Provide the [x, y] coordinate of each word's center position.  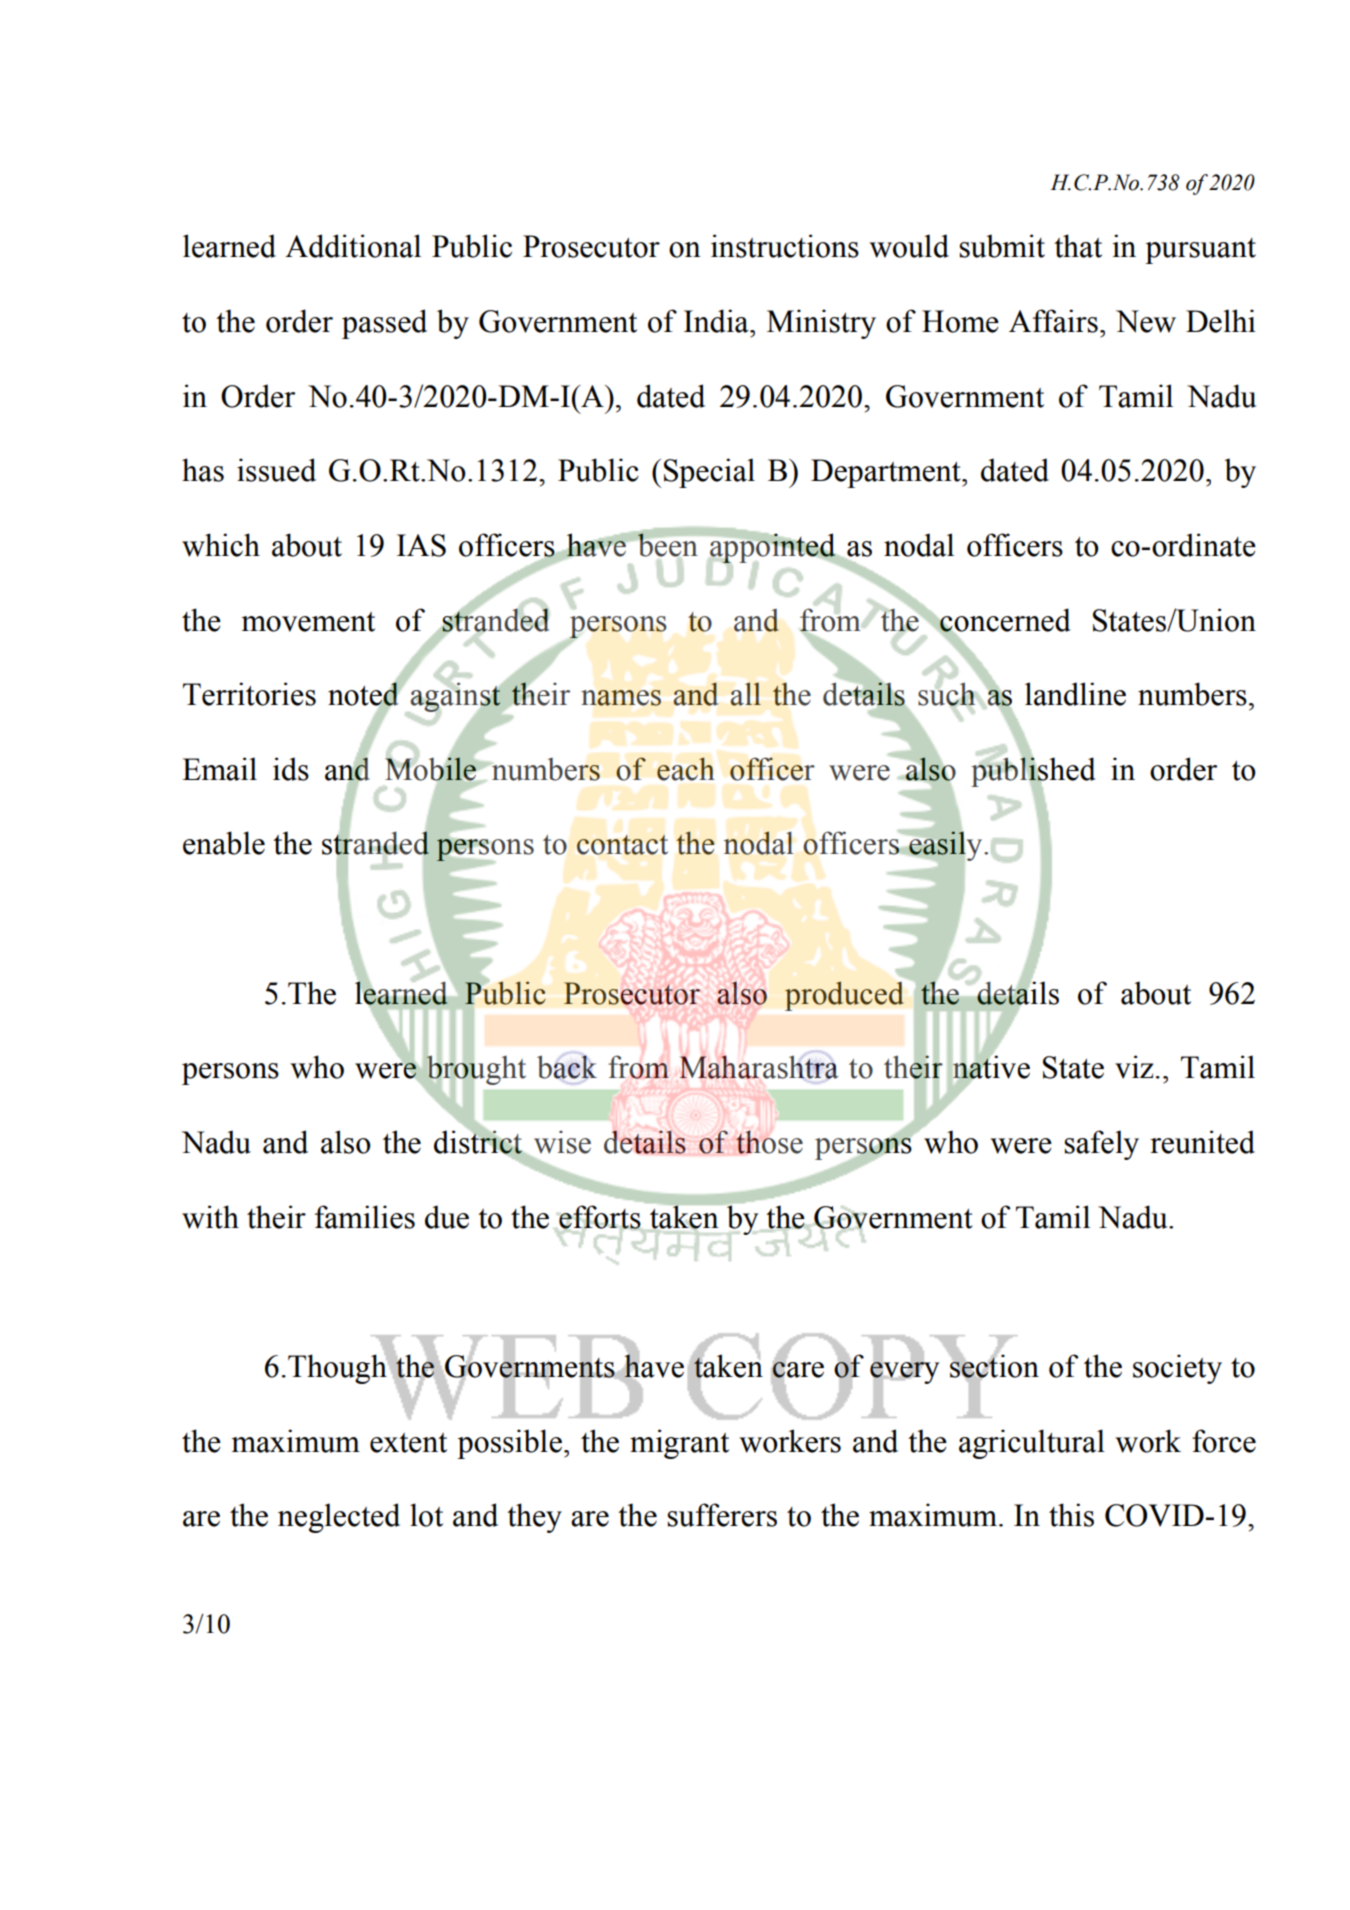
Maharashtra [758, 1067]
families [365, 1217]
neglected [339, 1518]
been [667, 545]
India [717, 321]
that [1078, 246]
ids [291, 769]
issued [276, 470]
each [686, 769]
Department [887, 473]
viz [1134, 1067]
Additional [353, 246]
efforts [600, 1217]
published [1033, 772]
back [567, 1067]
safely [1101, 1145]
